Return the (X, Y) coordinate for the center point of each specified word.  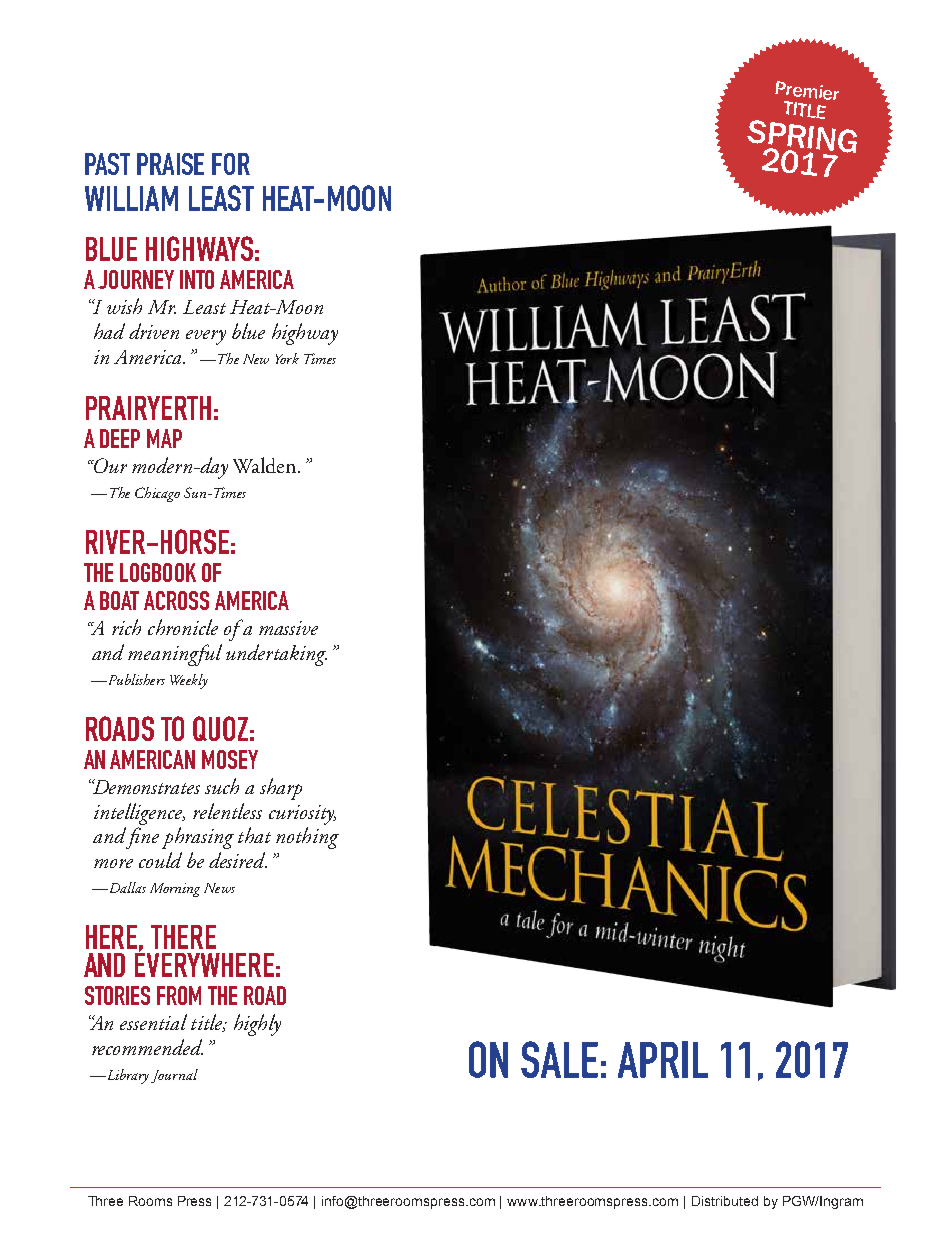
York (287, 358)
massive (288, 628)
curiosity (302, 815)
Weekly (189, 681)
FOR (231, 164)
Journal (174, 1076)
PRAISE (170, 164)
